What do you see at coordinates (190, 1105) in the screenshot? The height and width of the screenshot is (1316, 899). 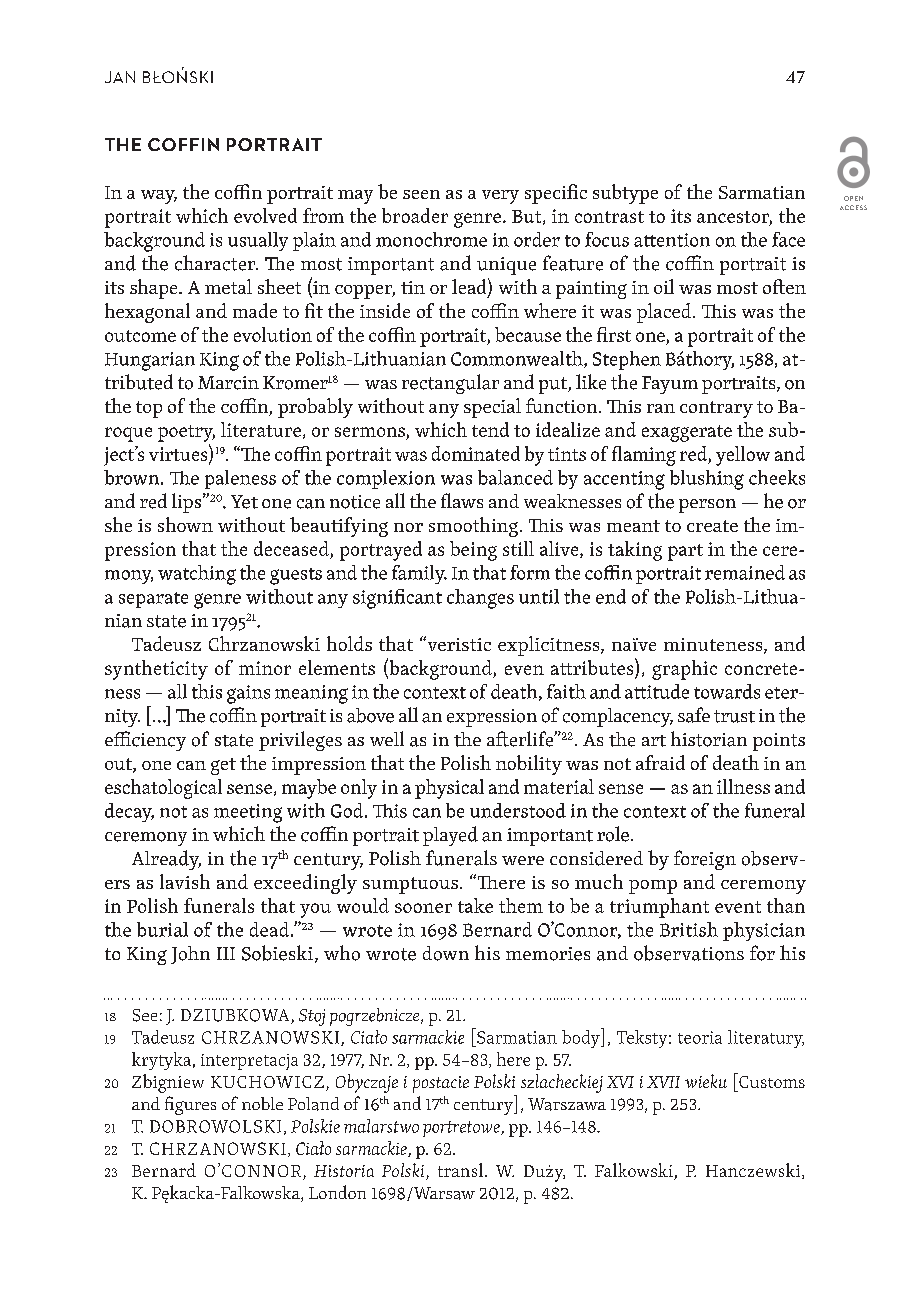 I see `figures` at bounding box center [190, 1105].
